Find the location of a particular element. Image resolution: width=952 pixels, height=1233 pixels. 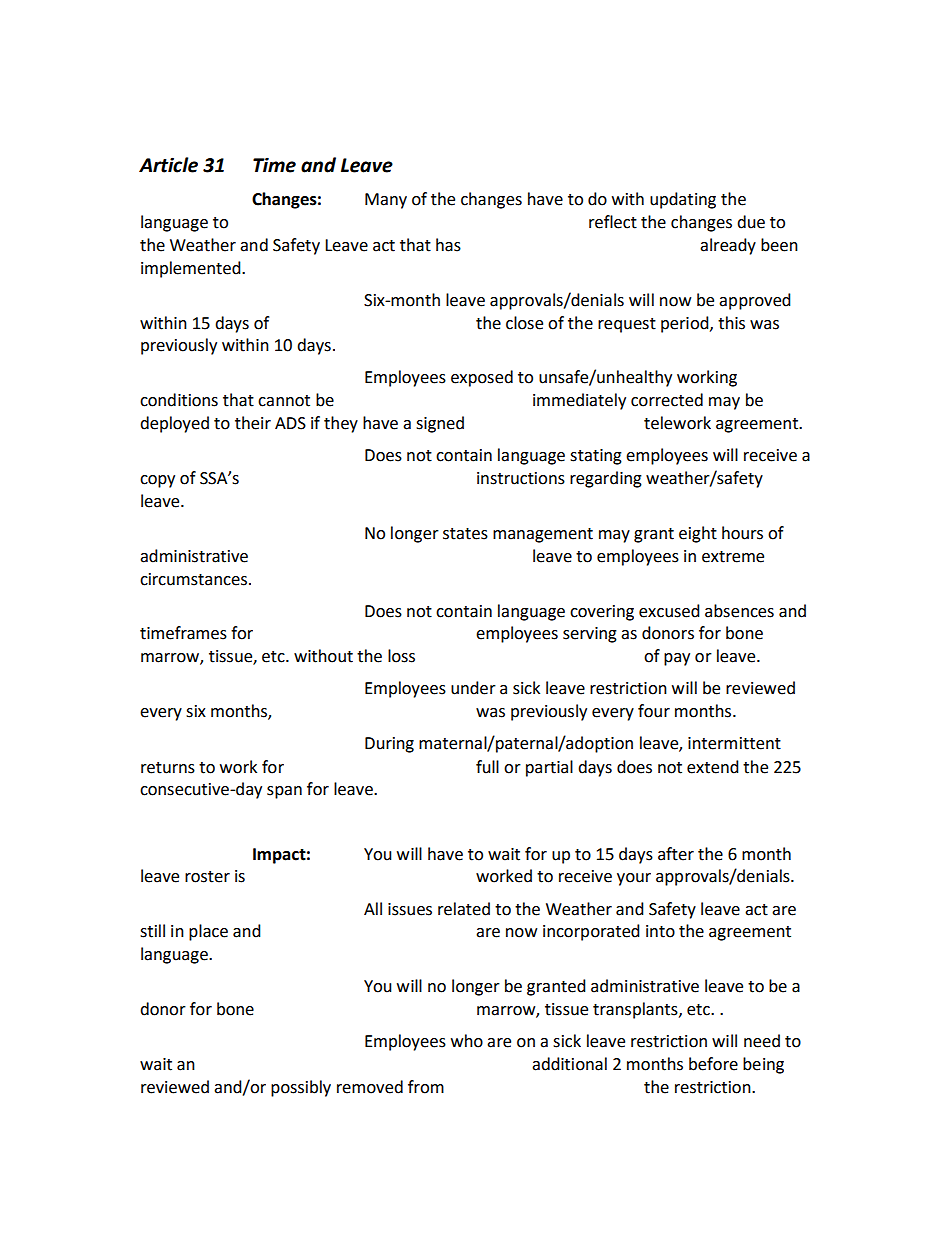

corrected is located at coordinates (667, 400).
